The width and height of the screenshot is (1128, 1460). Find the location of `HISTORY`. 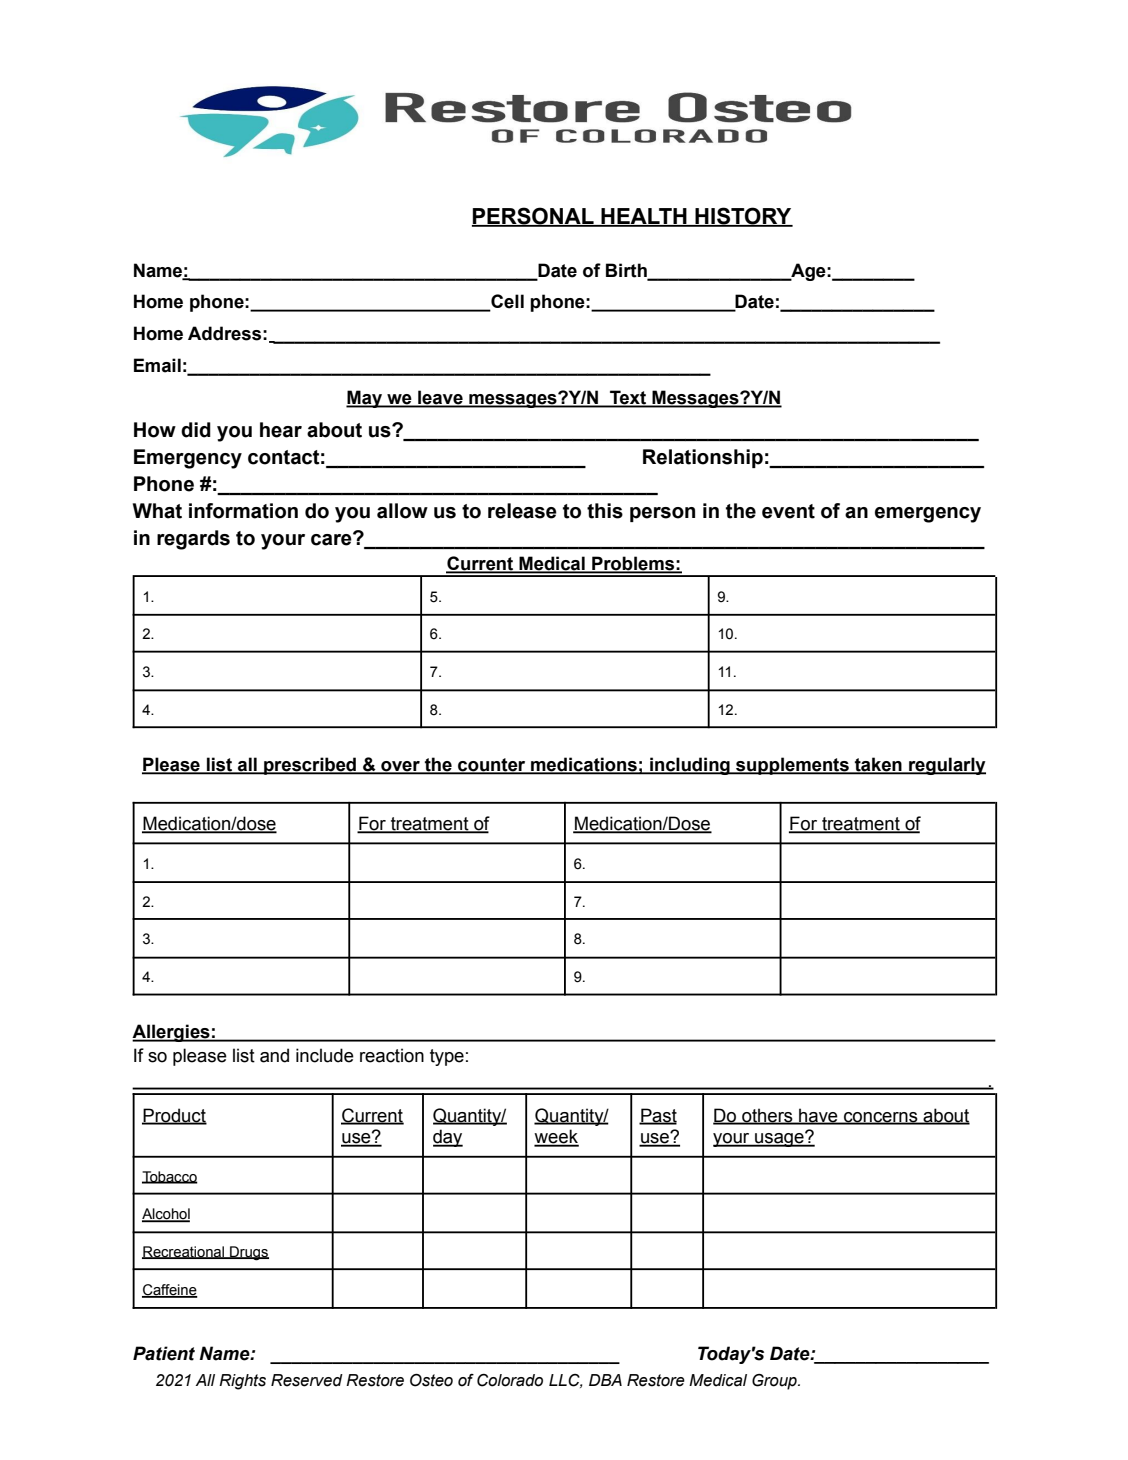

HISTORY is located at coordinates (743, 217).
